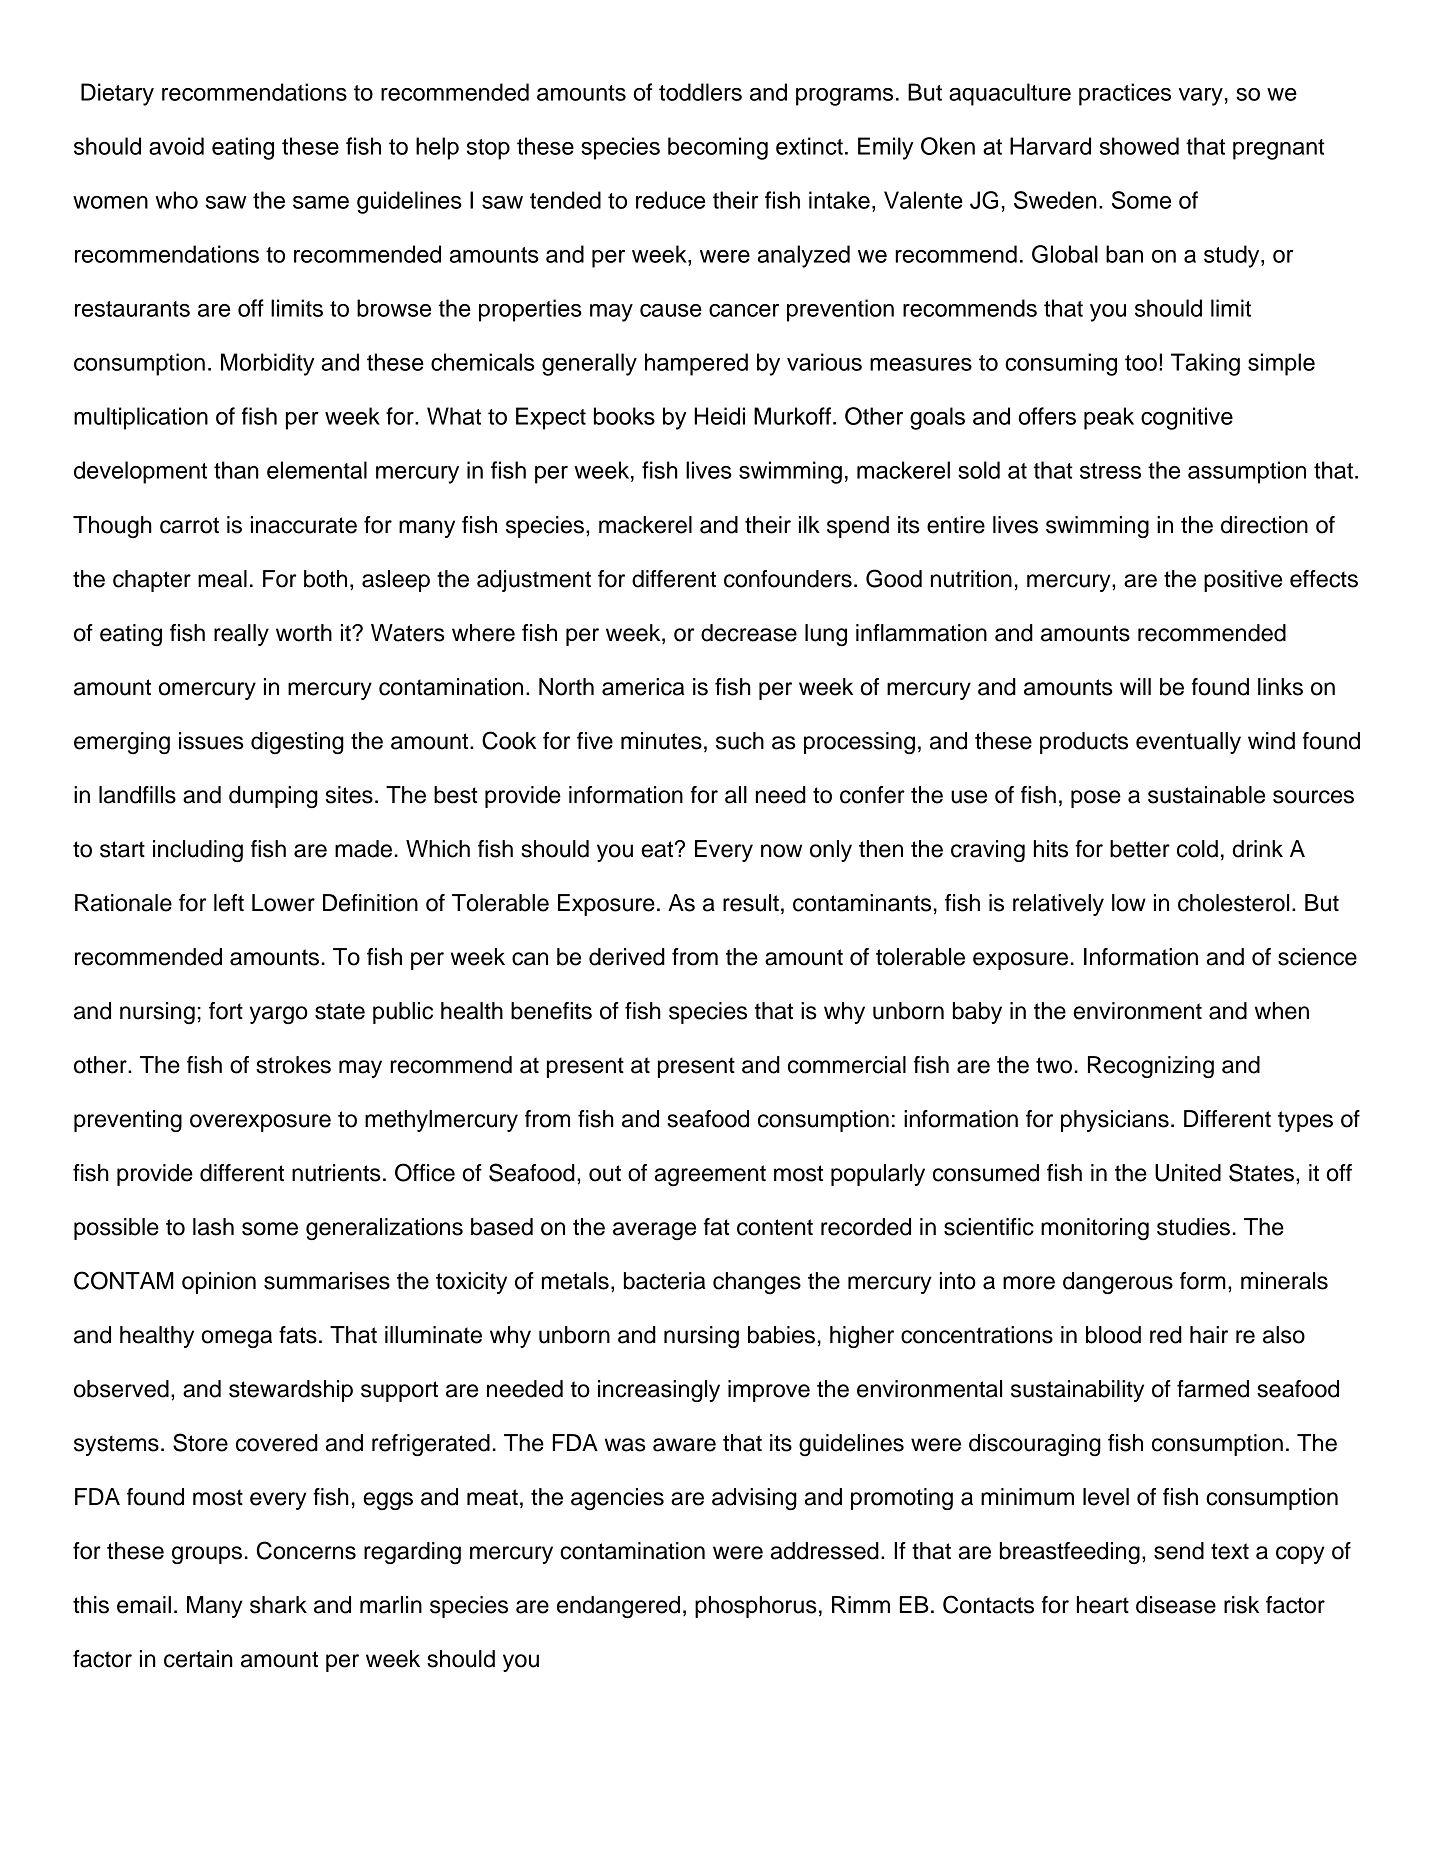  I want to click on Recognizing, so click(1151, 1067).
